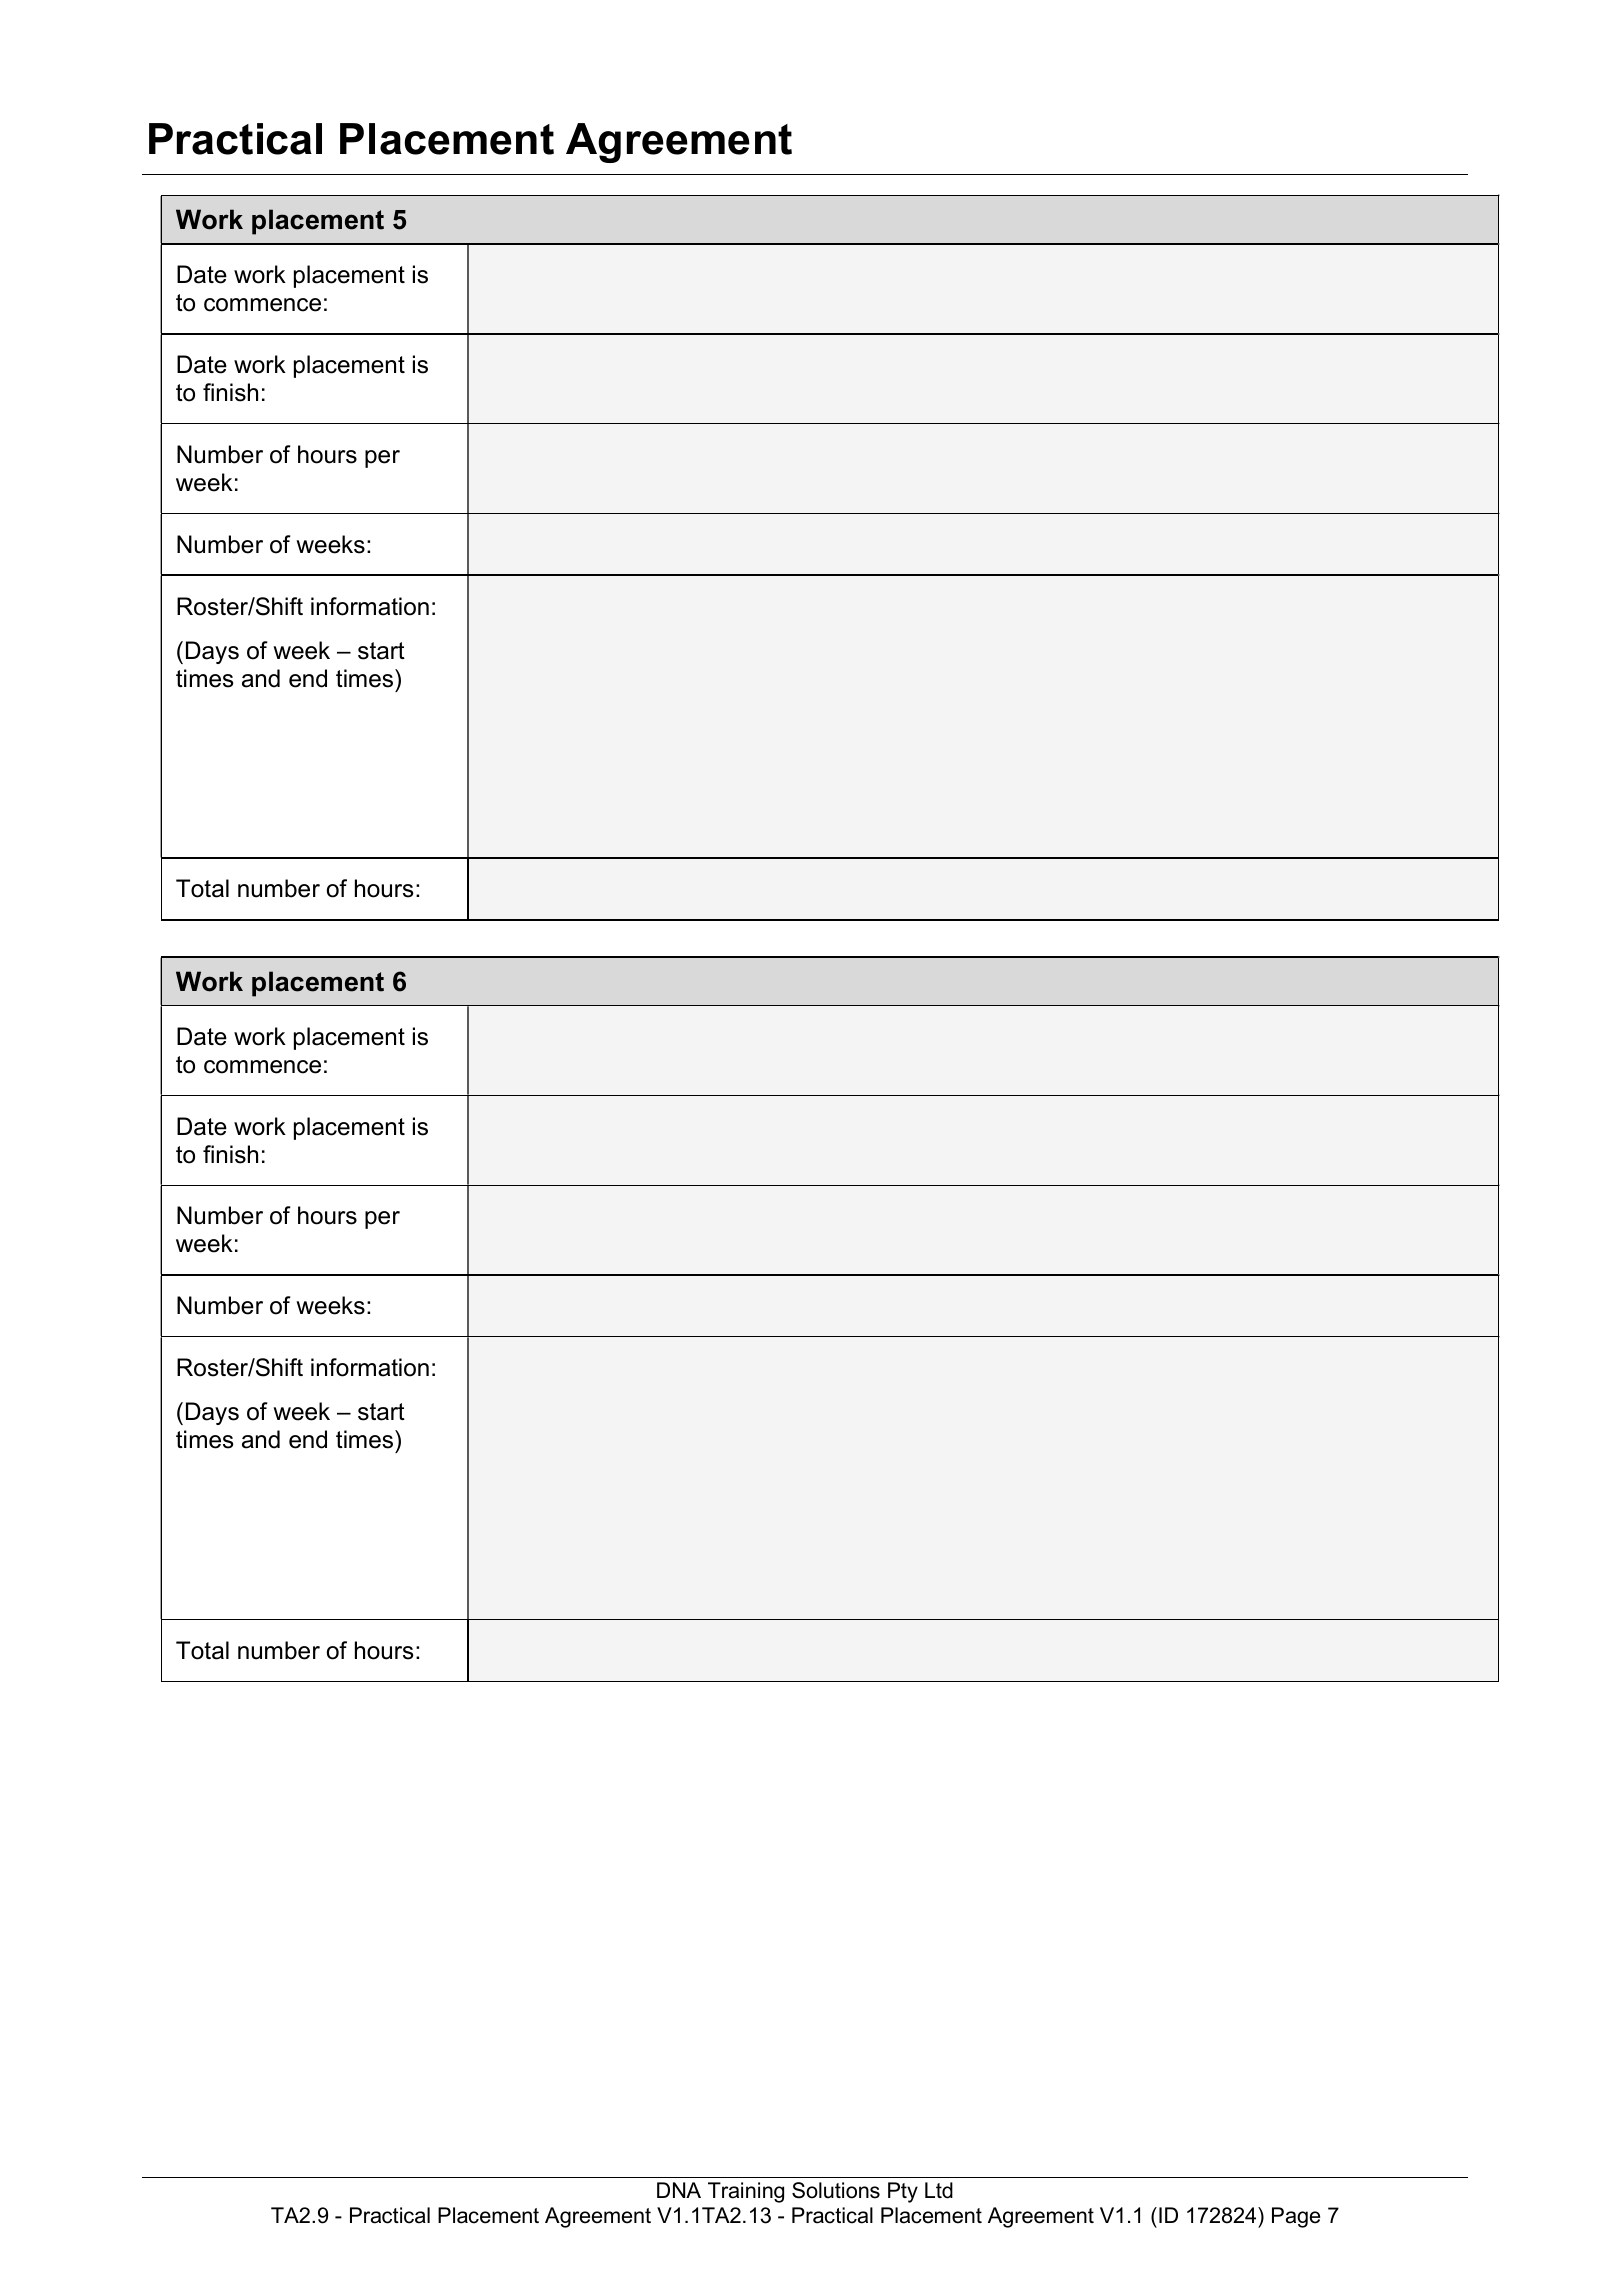 This screenshot has height=2277, width=1610. What do you see at coordinates (903, 2192) in the screenshot?
I see `Pty` at bounding box center [903, 2192].
